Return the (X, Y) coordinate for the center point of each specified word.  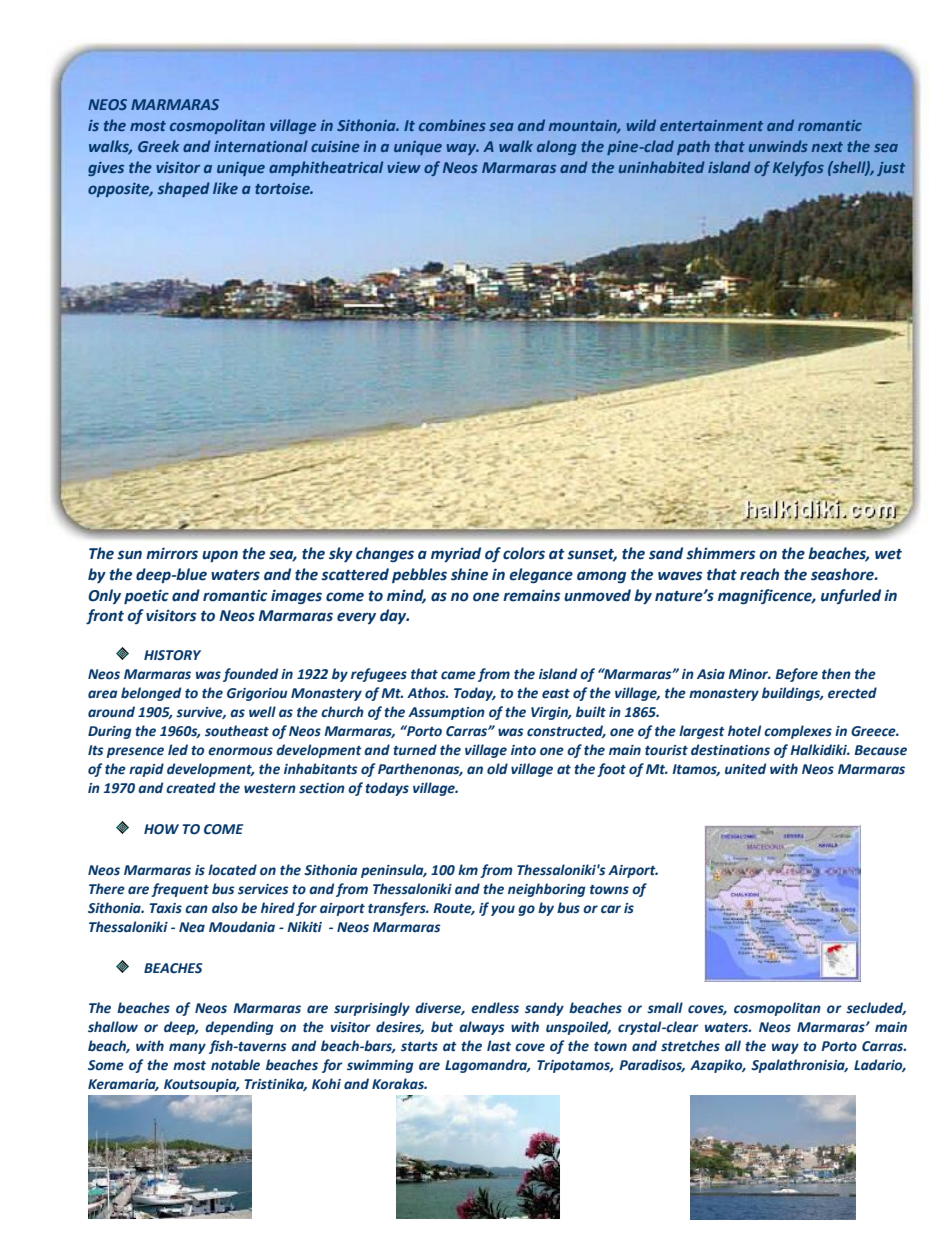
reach (759, 574)
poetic (146, 596)
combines (452, 125)
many (187, 1048)
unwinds (778, 146)
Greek (159, 146)
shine (469, 574)
